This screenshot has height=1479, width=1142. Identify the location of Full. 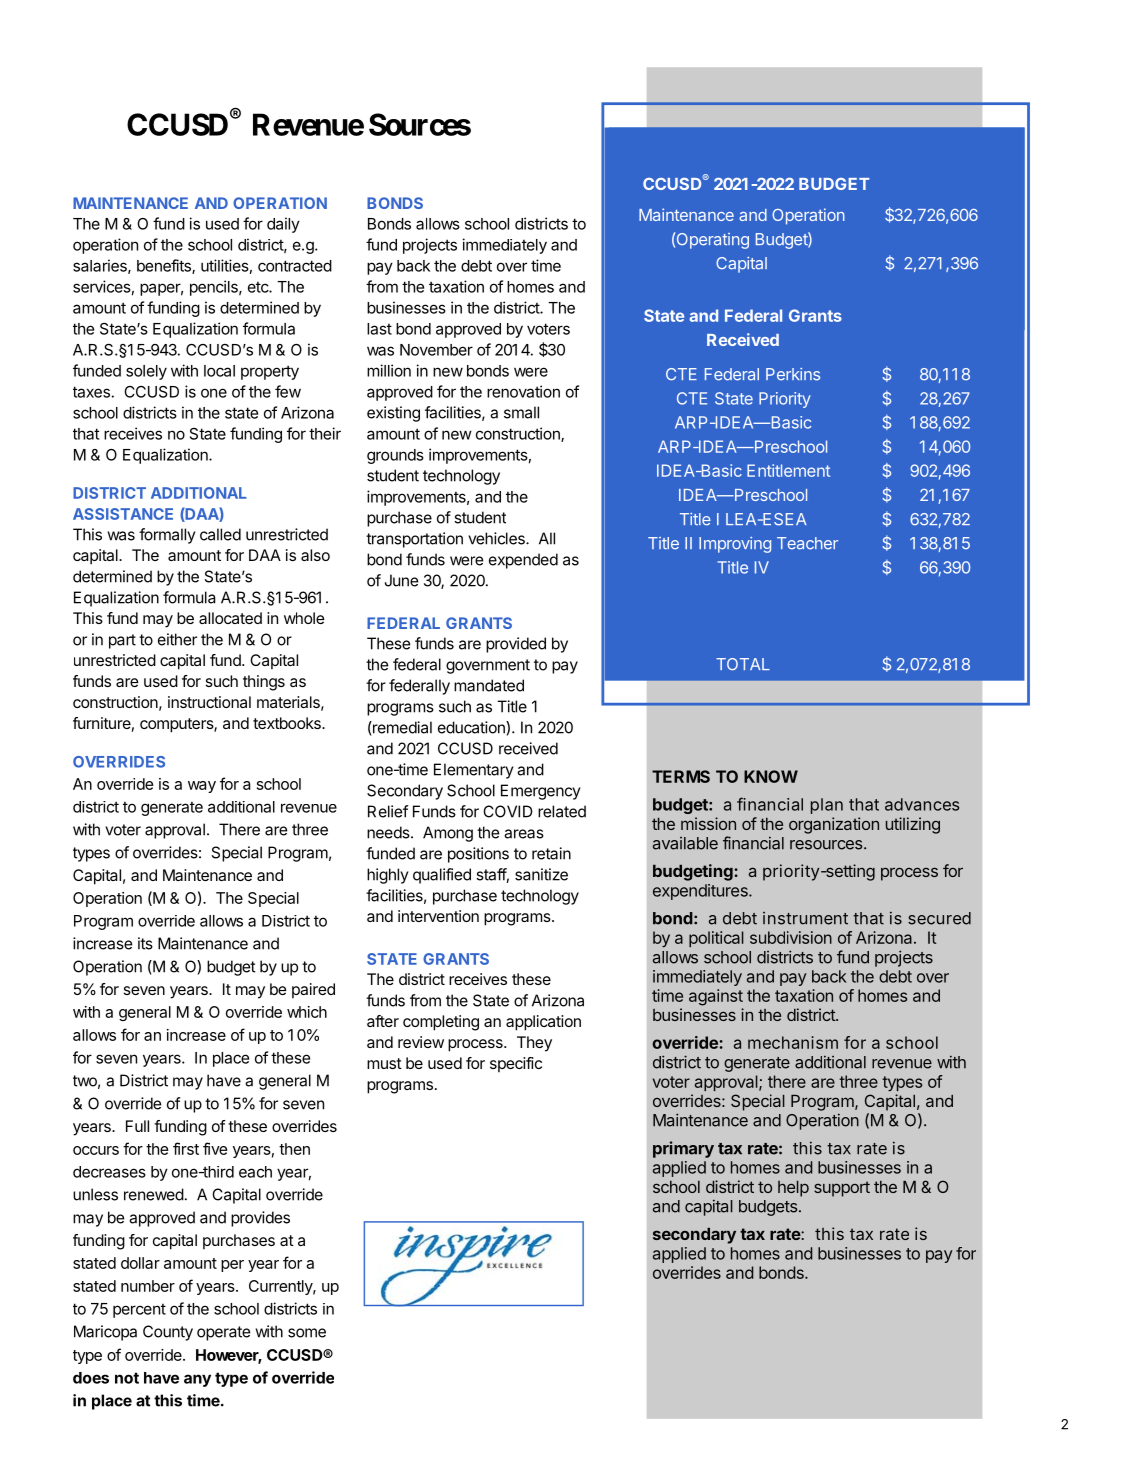
(137, 1126).
